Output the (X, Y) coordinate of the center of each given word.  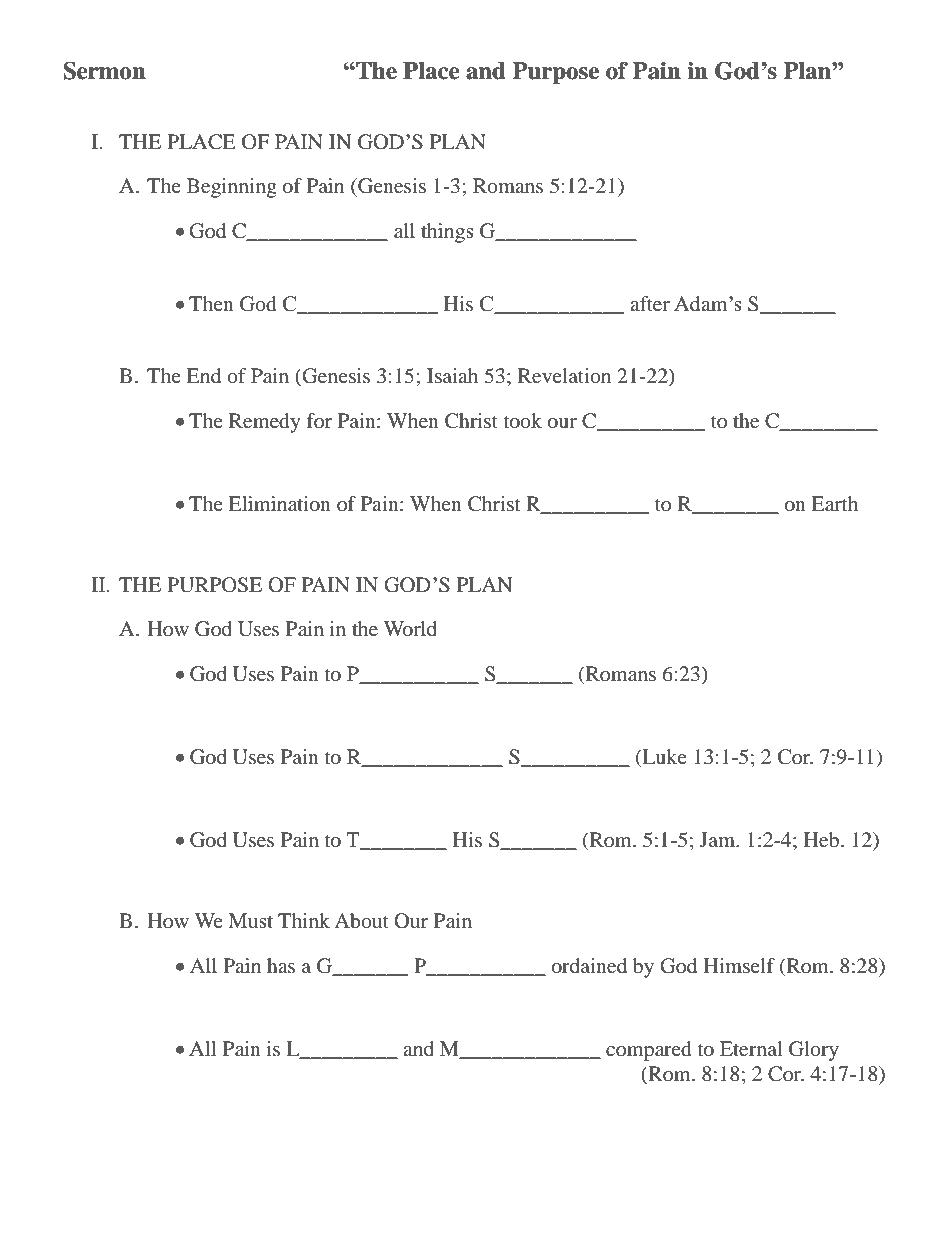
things (447, 233)
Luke (663, 758)
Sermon (104, 71)
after (650, 303)
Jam (719, 839)
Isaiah (452, 375)
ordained (589, 965)
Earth (834, 503)
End (203, 375)
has (281, 965)
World (410, 628)
